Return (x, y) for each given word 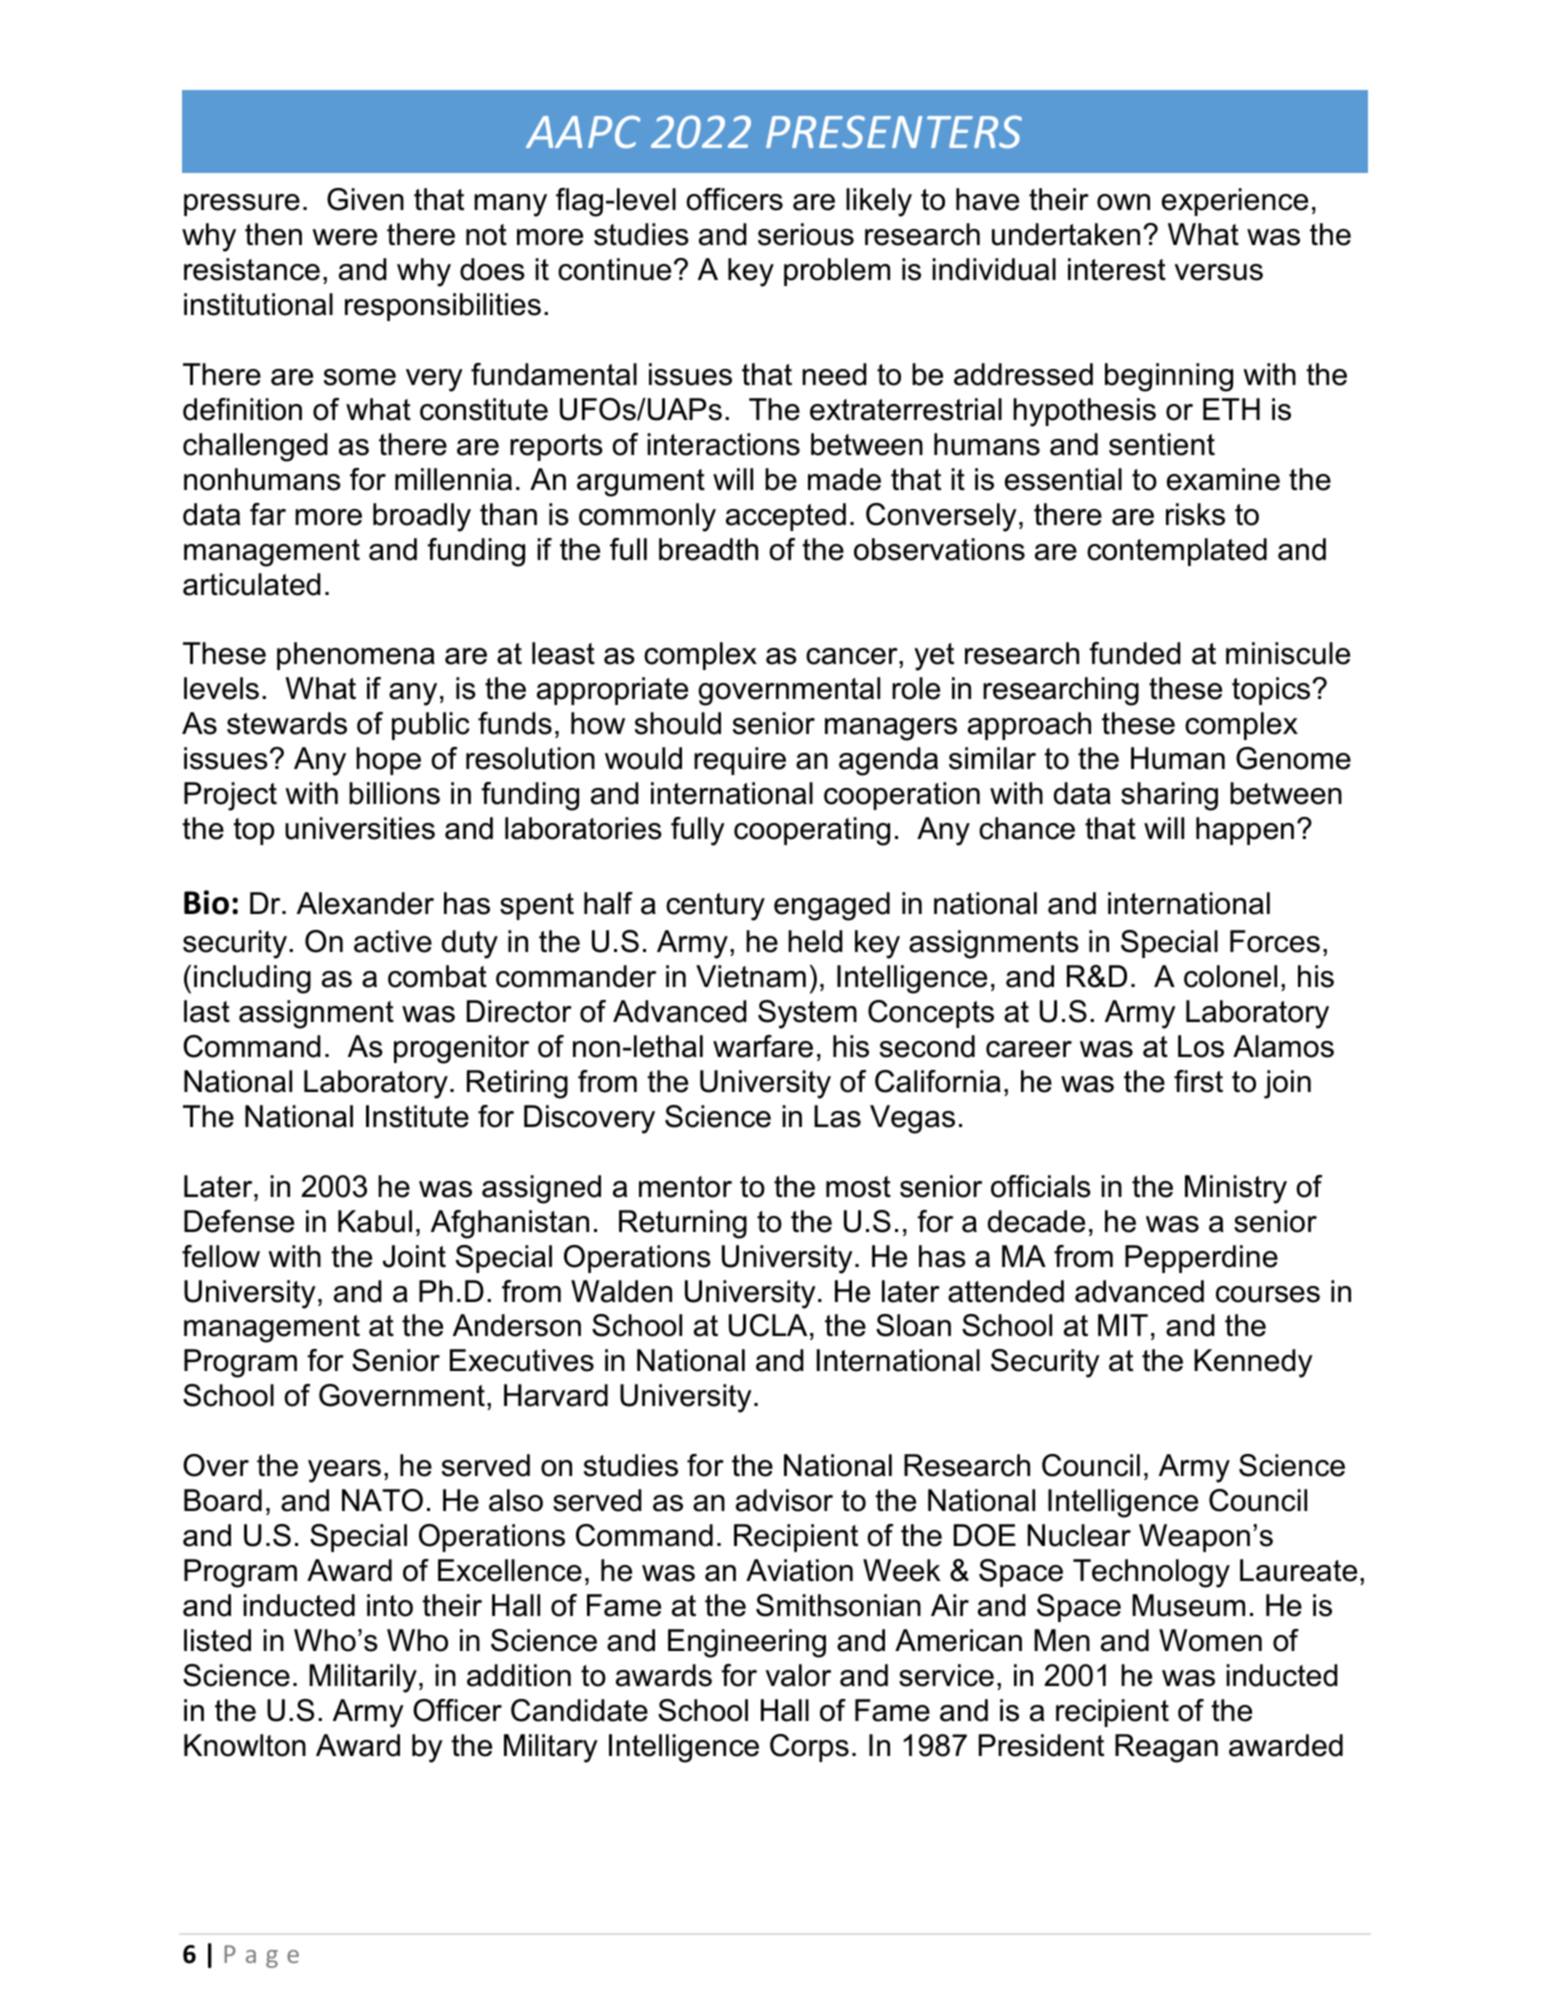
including (252, 979)
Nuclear (1079, 1535)
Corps (809, 1748)
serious (806, 234)
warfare (763, 1046)
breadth (708, 549)
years (344, 1471)
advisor (784, 1500)
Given (365, 199)
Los (1201, 1046)
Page (261, 1956)
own (1123, 202)
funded (1135, 653)
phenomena (356, 656)
